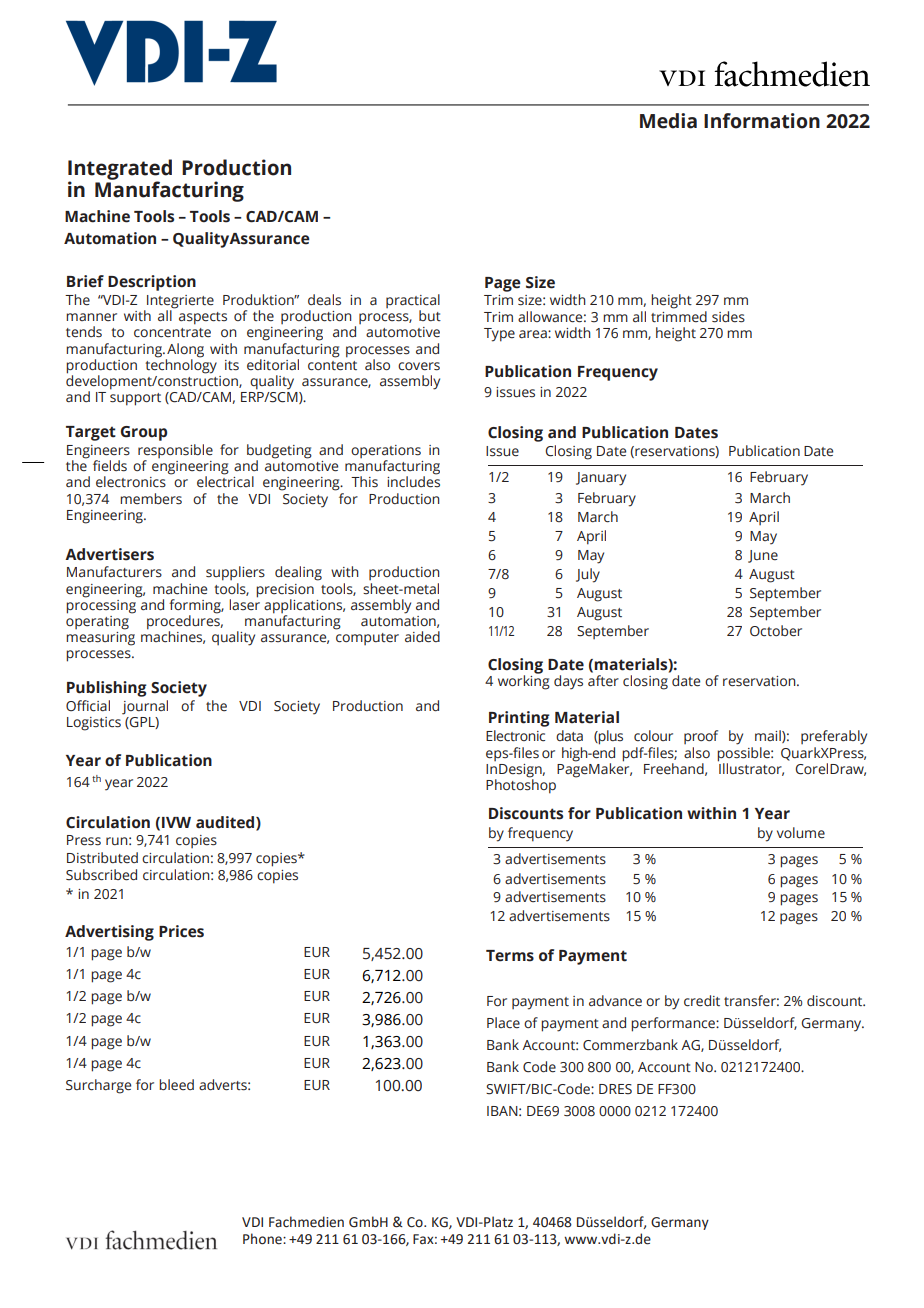 Image resolution: width=924 pixels, height=1308 pixels. What do you see at coordinates (151, 499) in the screenshot?
I see `members` at bounding box center [151, 499].
